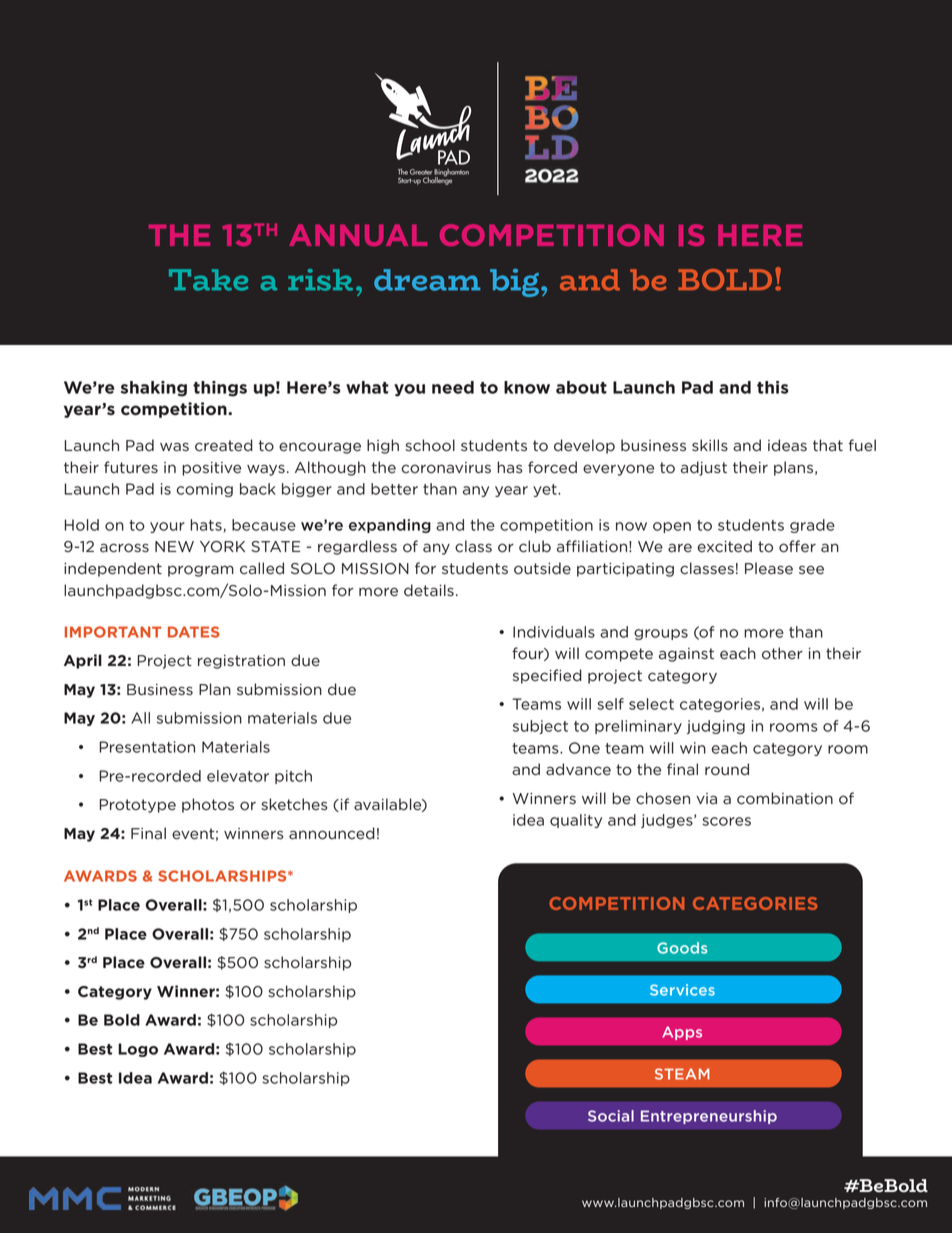 Image resolution: width=952 pixels, height=1233 pixels. What do you see at coordinates (174, 447) in the screenshot?
I see `was` at bounding box center [174, 447].
